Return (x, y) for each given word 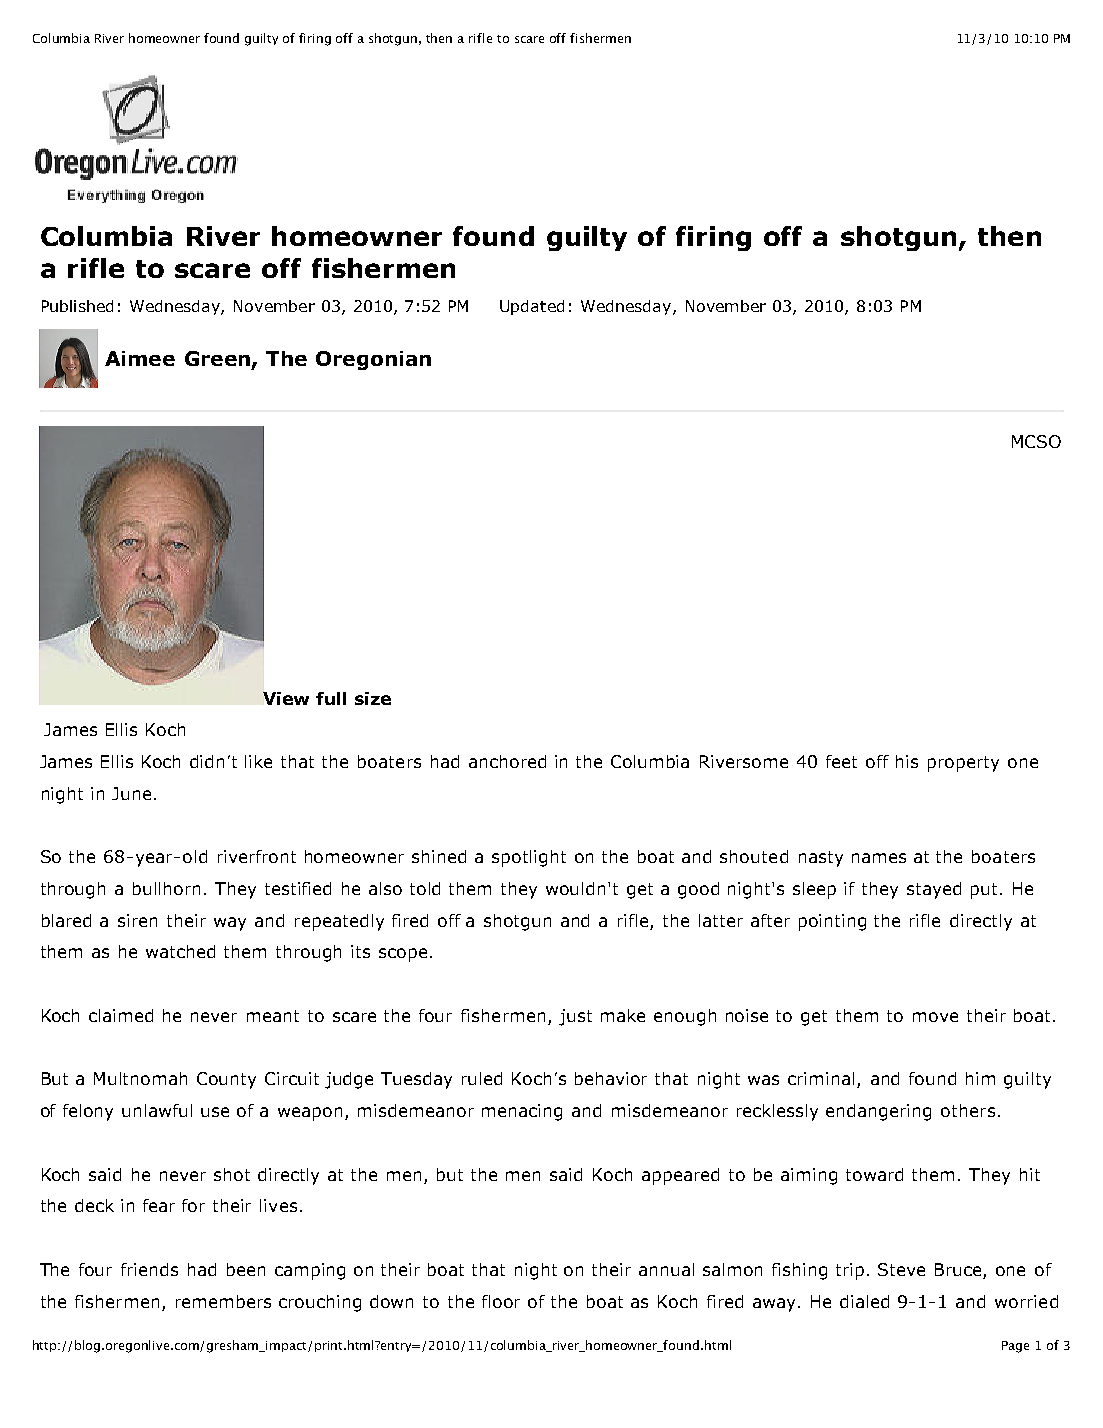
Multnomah (140, 1078)
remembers (223, 1301)
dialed (864, 1301)
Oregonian (373, 360)
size (373, 698)
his (907, 761)
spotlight (529, 858)
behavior (611, 1078)
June (131, 793)
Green (217, 358)
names (879, 858)
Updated (532, 307)
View (286, 698)
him (980, 1078)
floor (501, 1301)
